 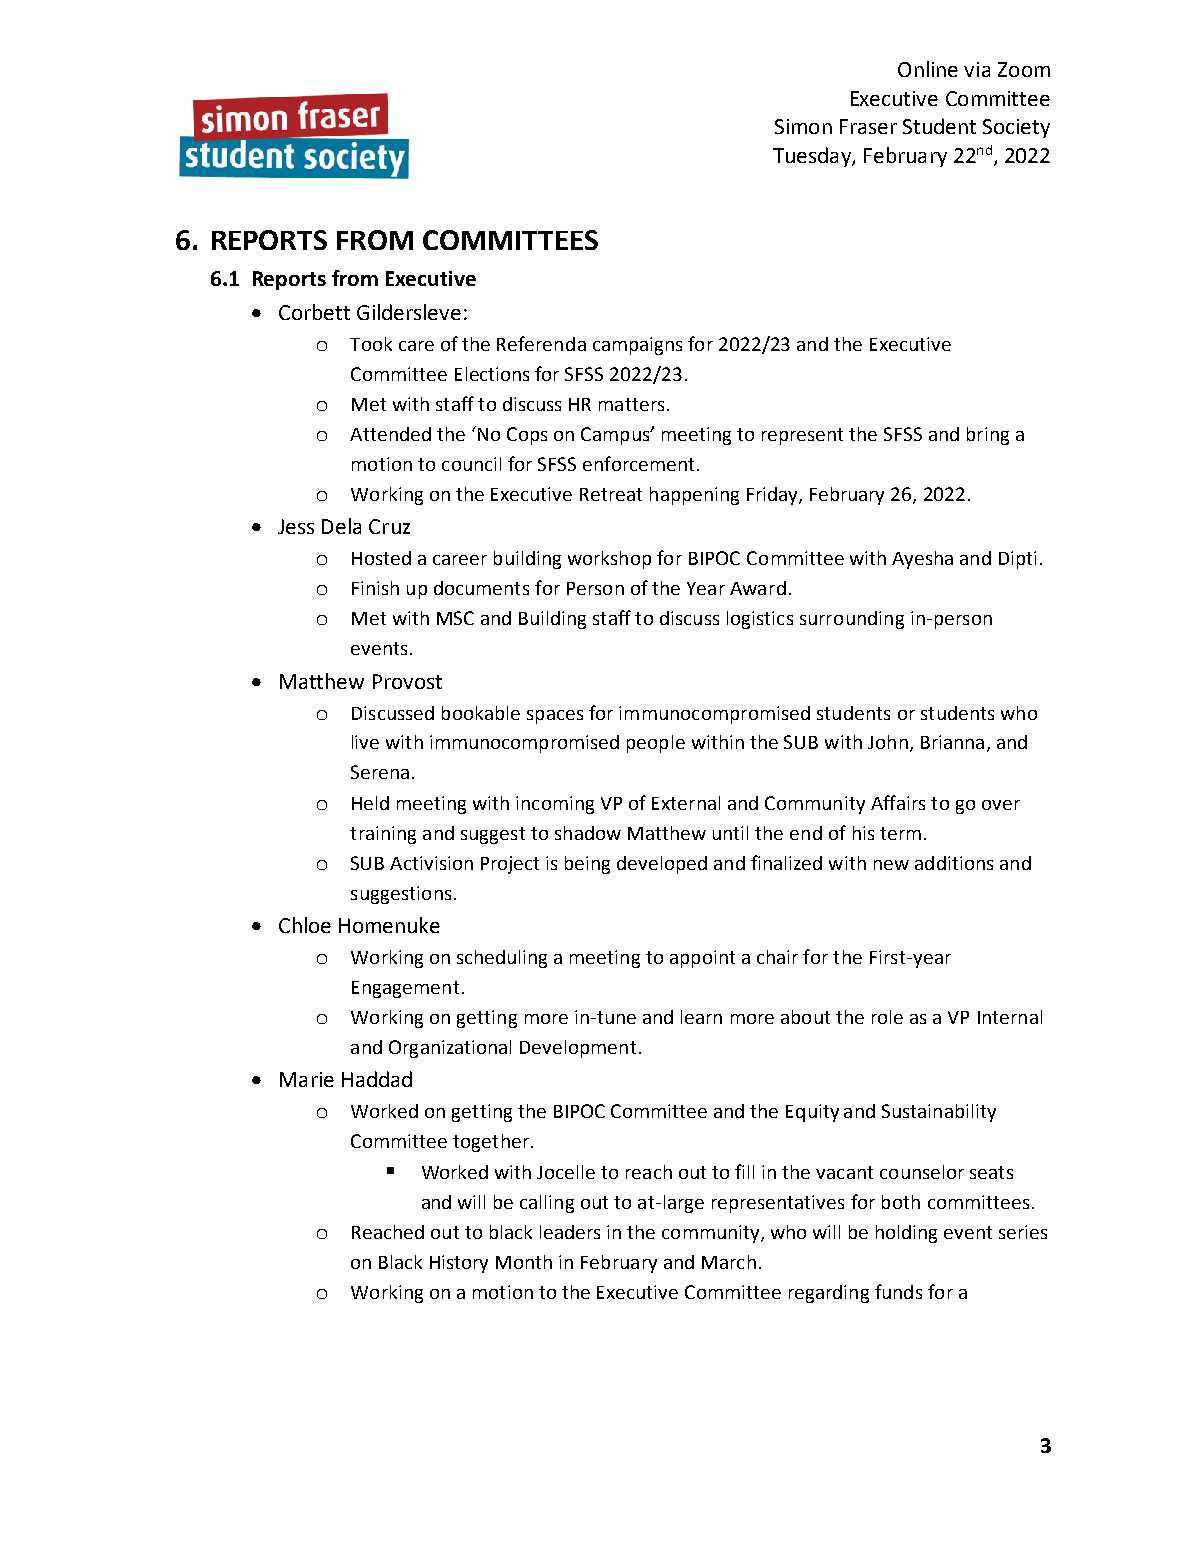 I want to click on bring, so click(x=988, y=436).
